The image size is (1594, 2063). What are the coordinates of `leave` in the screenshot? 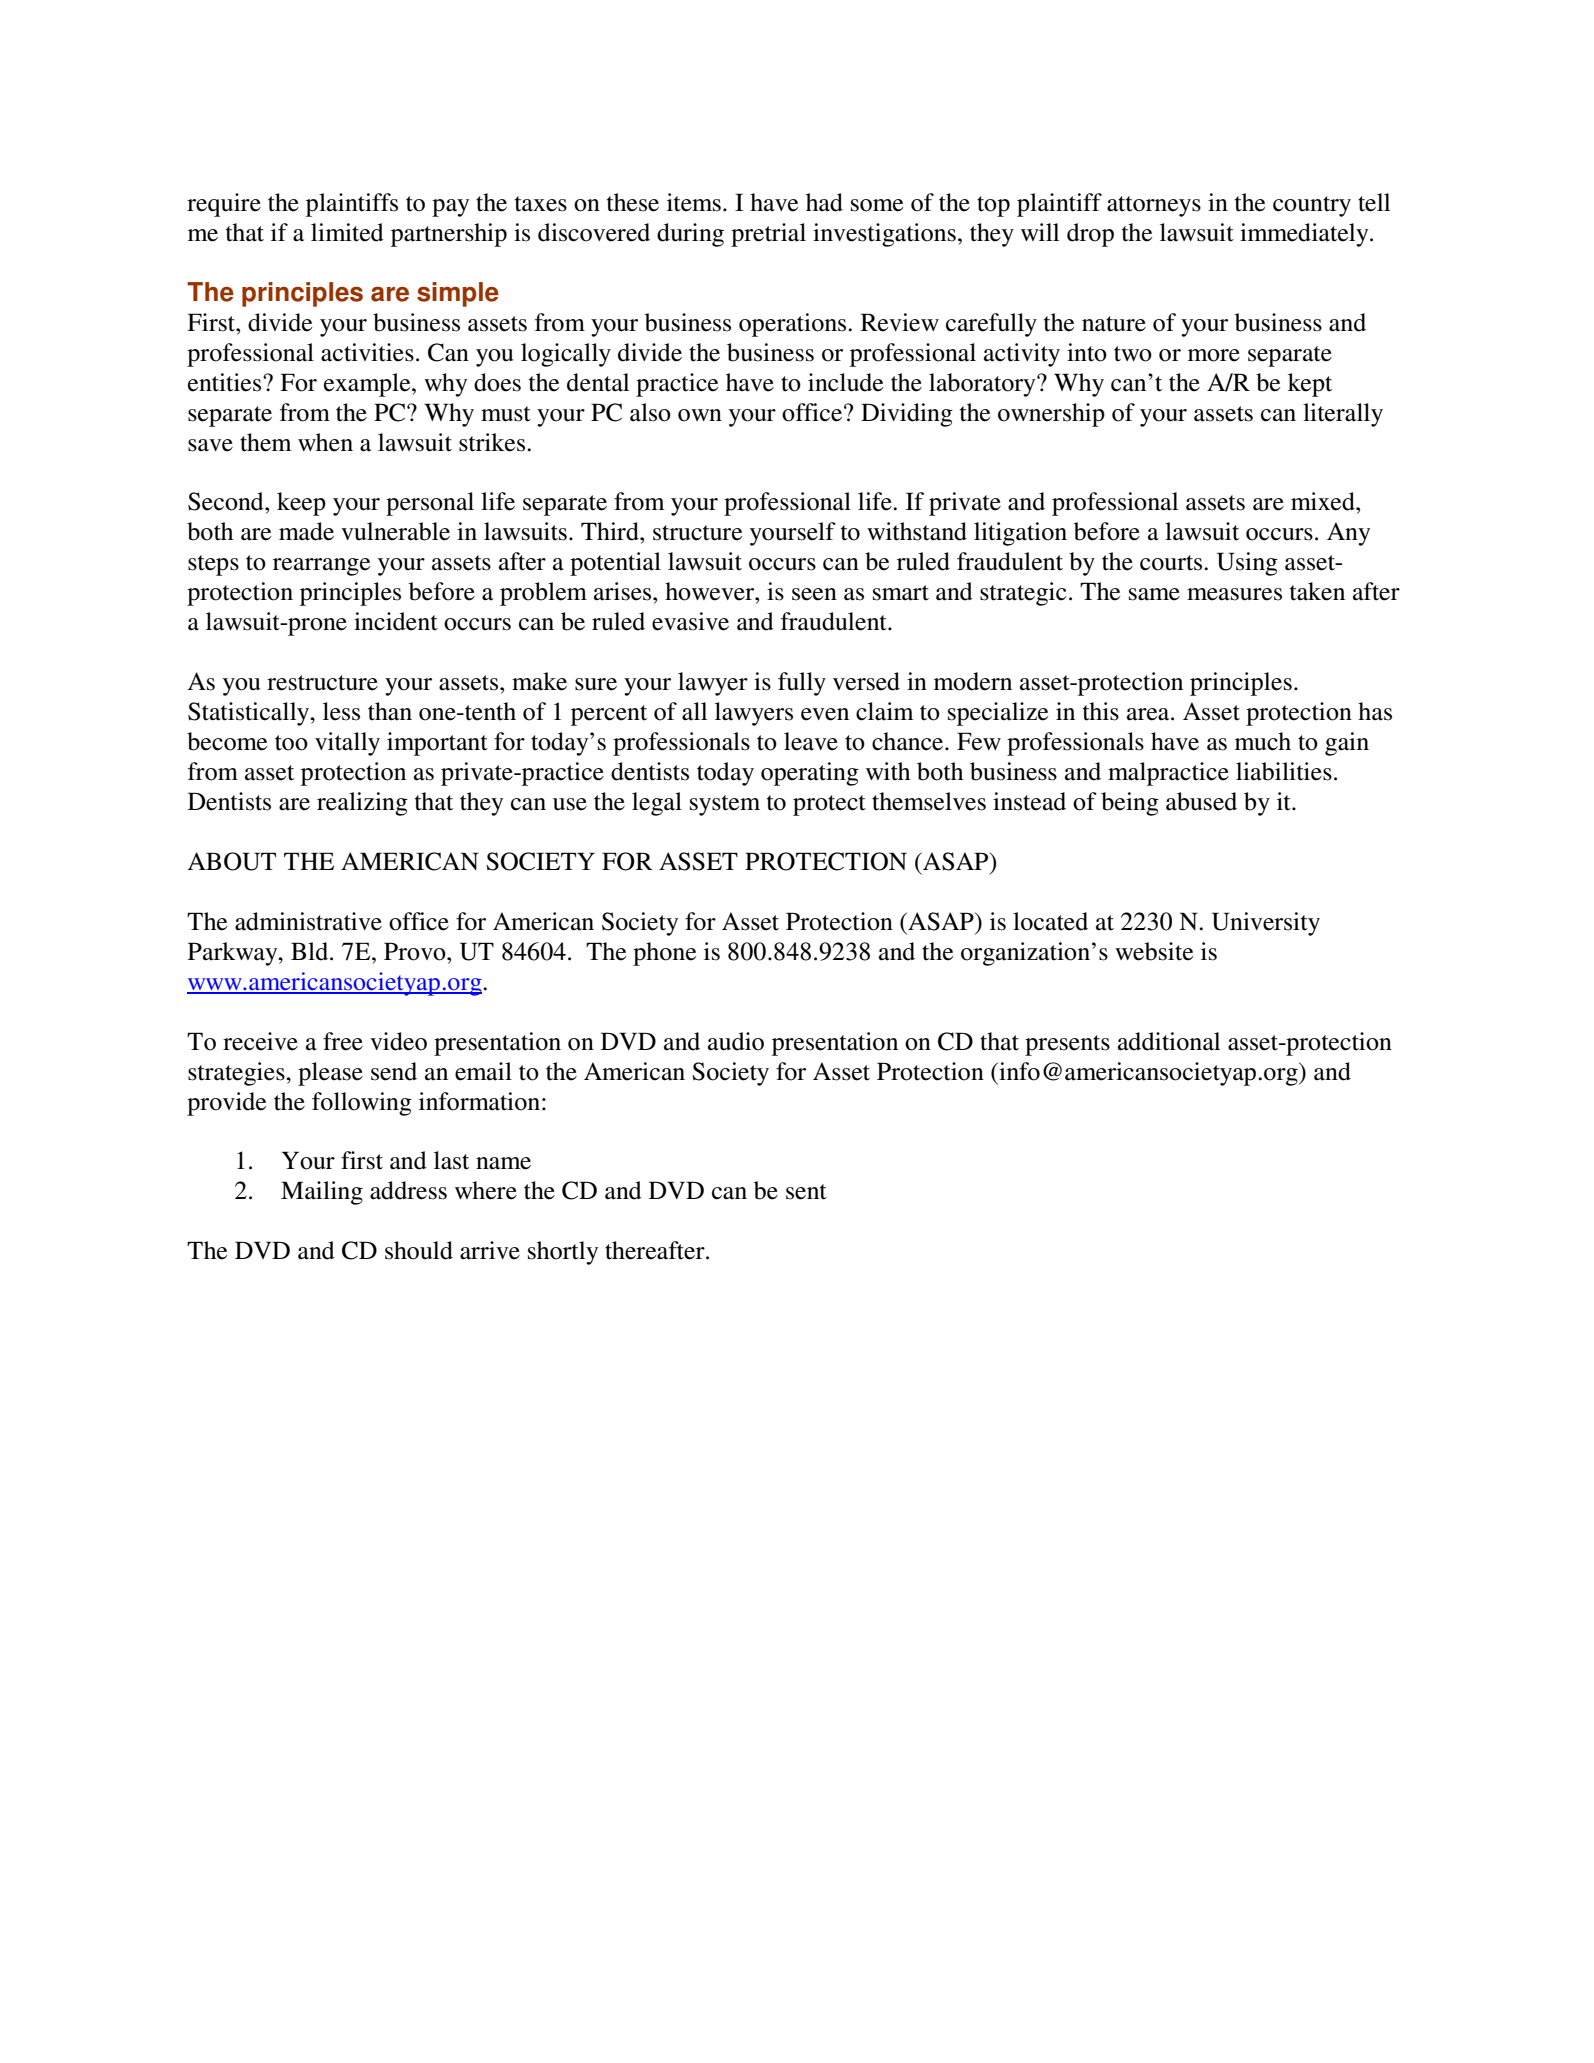 It's located at (811, 741).
